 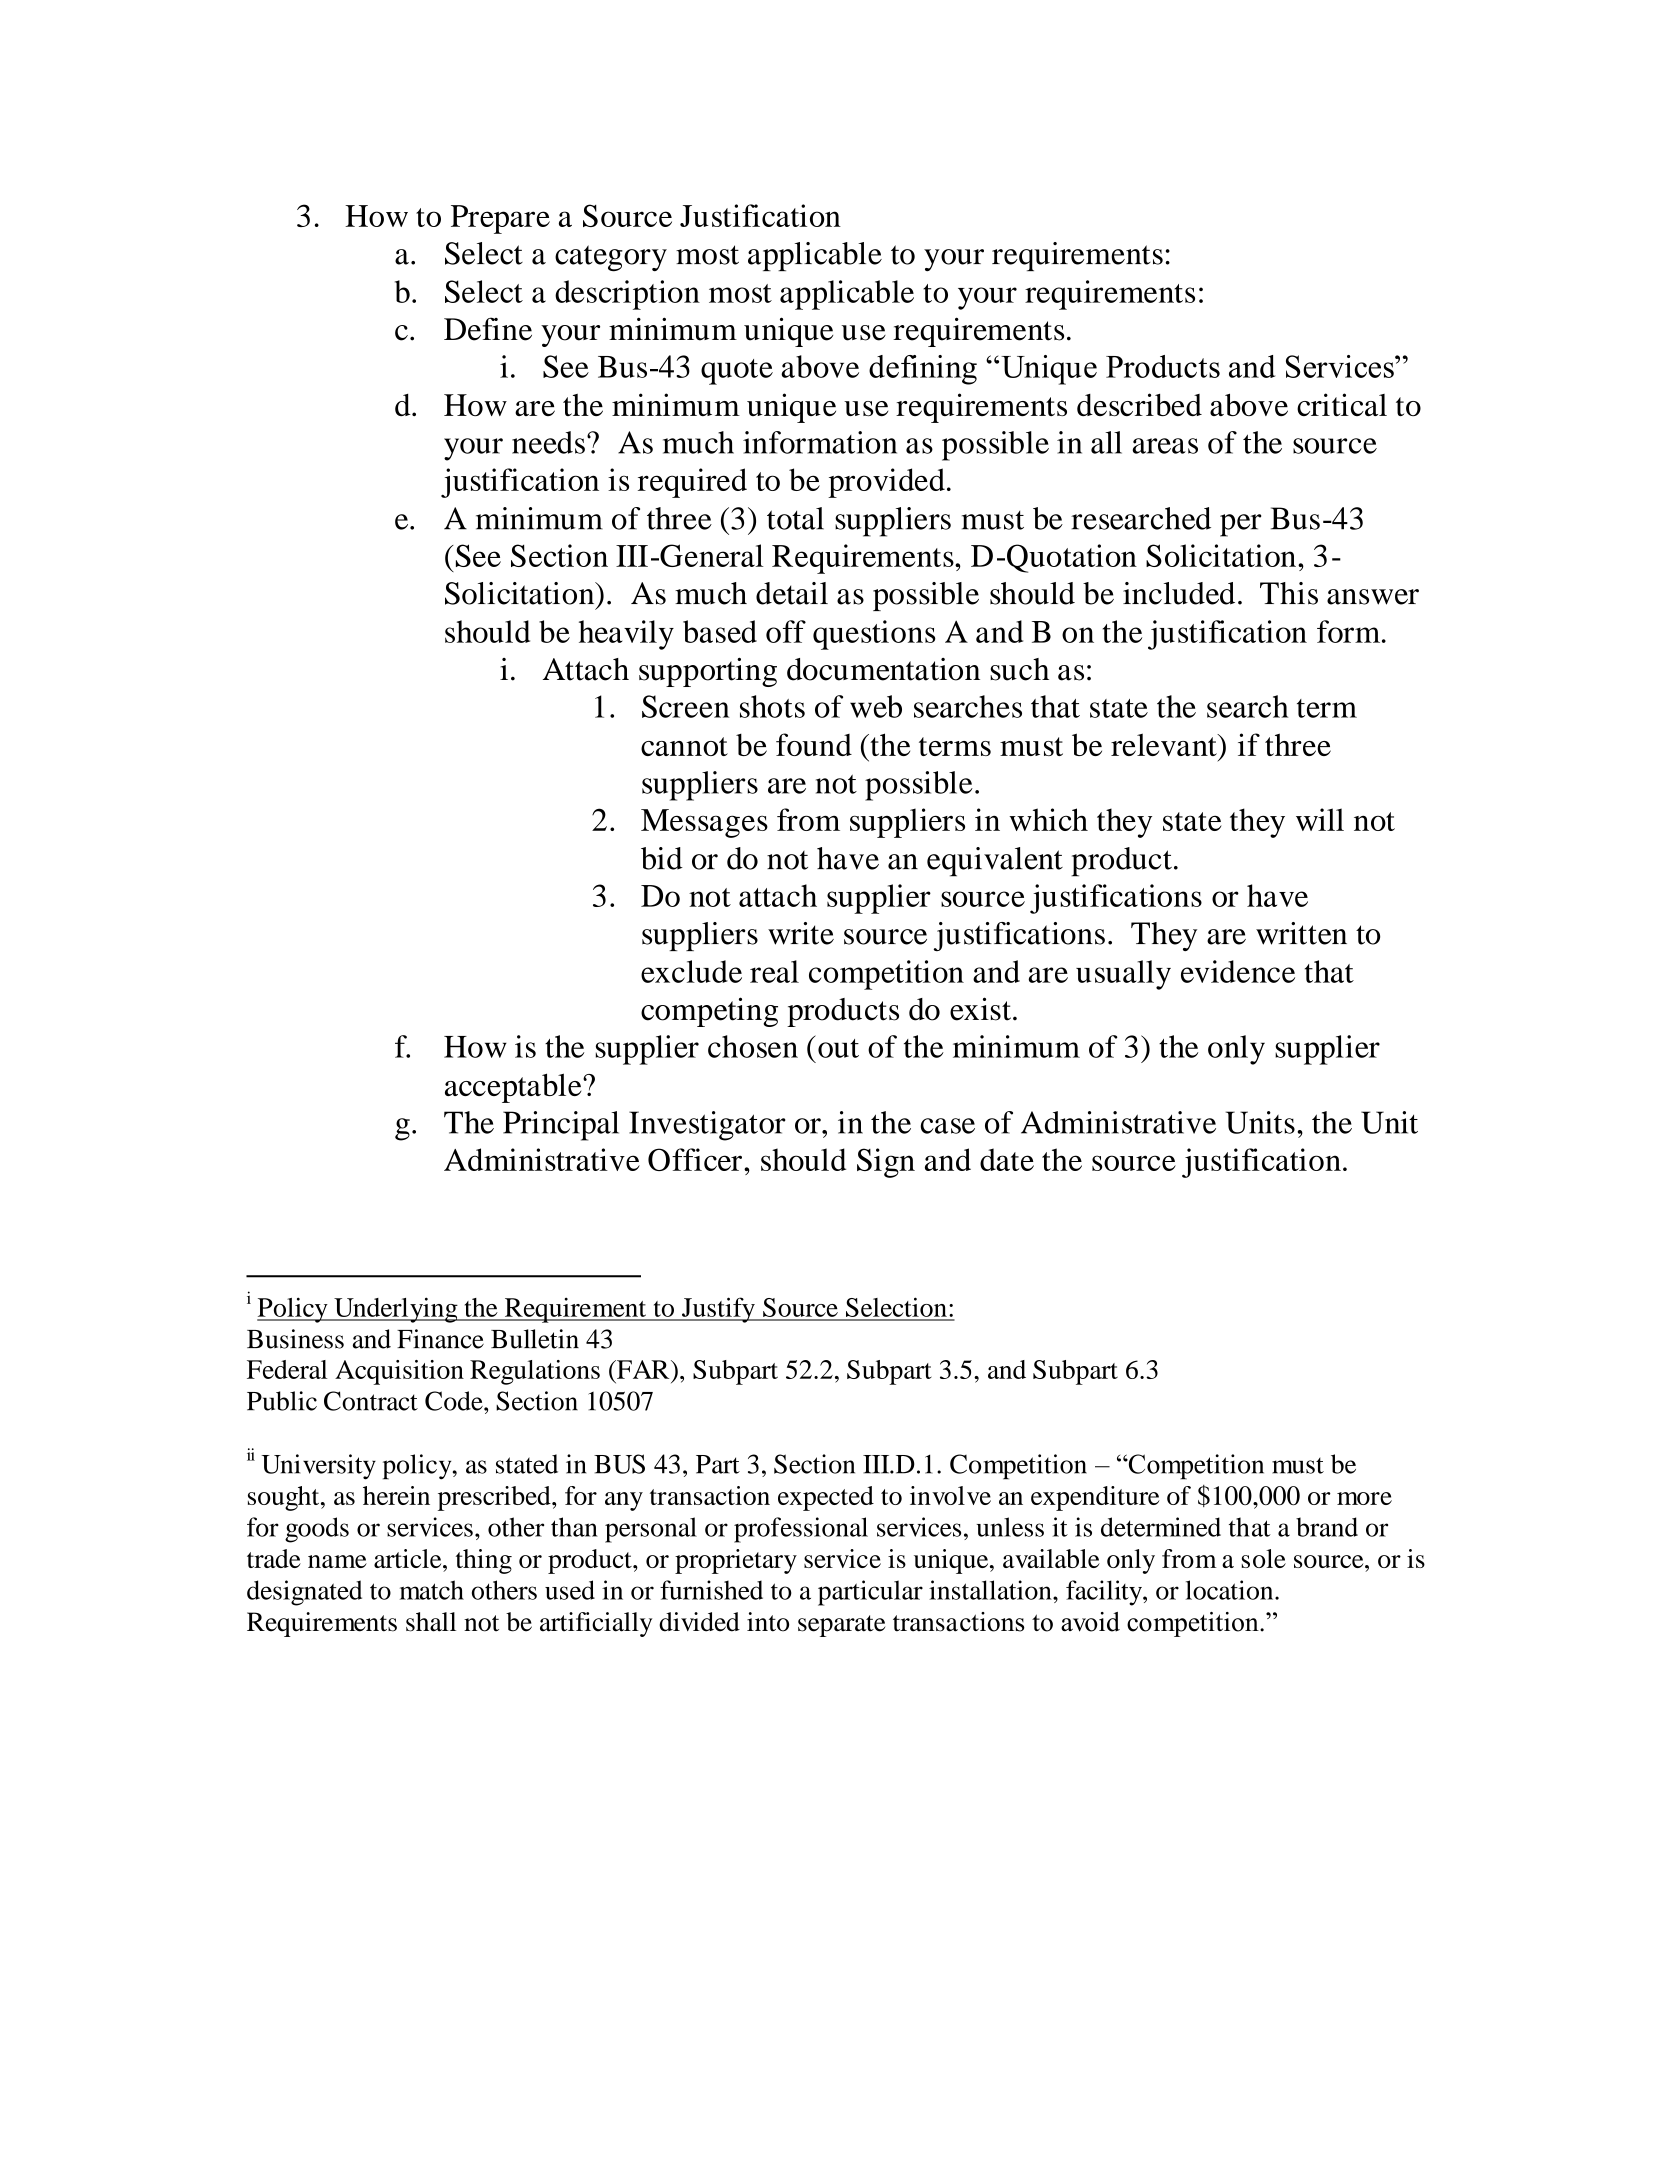 I want to click on quote, so click(x=737, y=372).
